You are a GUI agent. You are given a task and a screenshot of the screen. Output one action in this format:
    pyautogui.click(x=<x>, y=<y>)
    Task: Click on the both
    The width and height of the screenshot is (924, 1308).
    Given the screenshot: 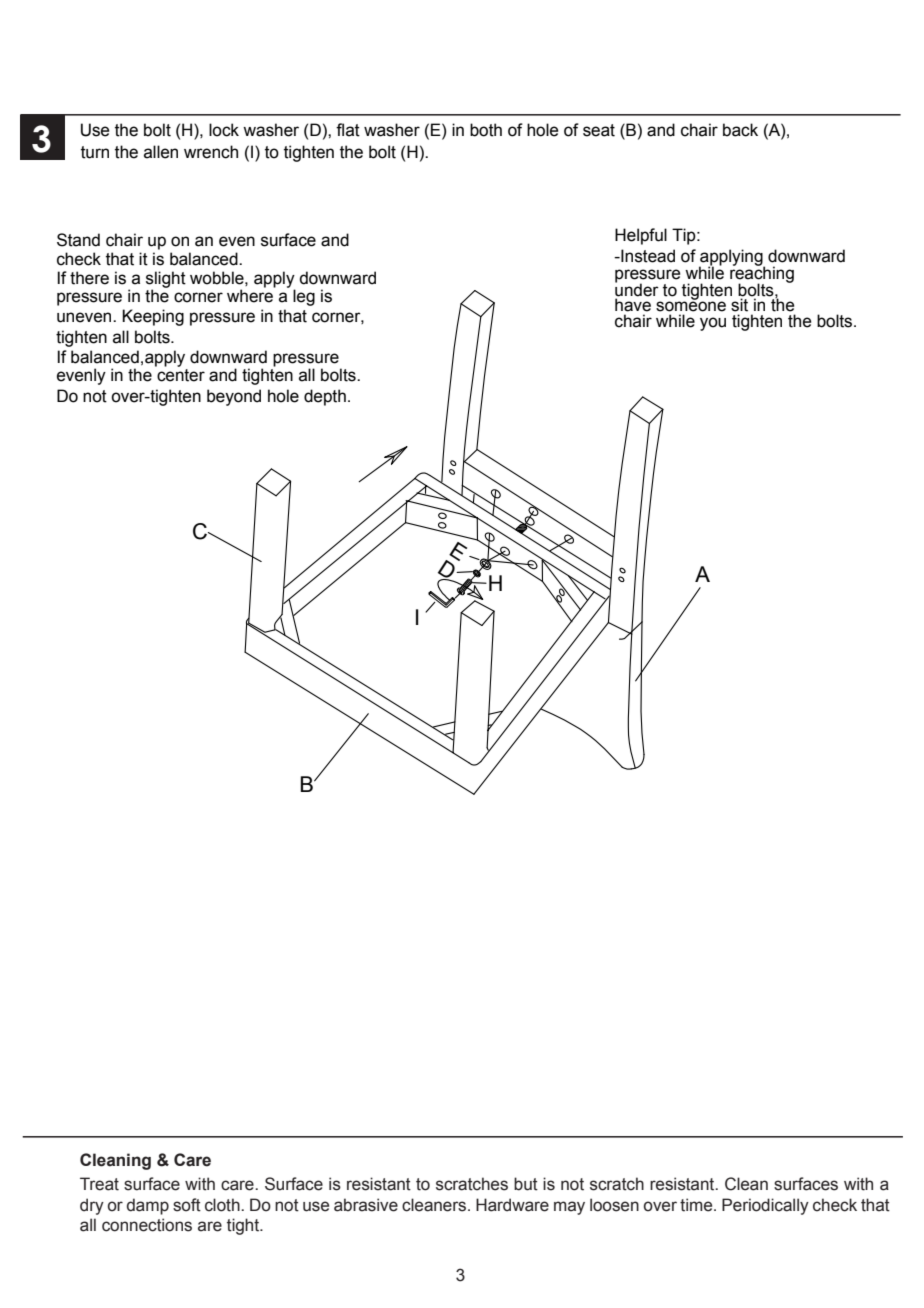 What is the action you would take?
    pyautogui.click(x=486, y=130)
